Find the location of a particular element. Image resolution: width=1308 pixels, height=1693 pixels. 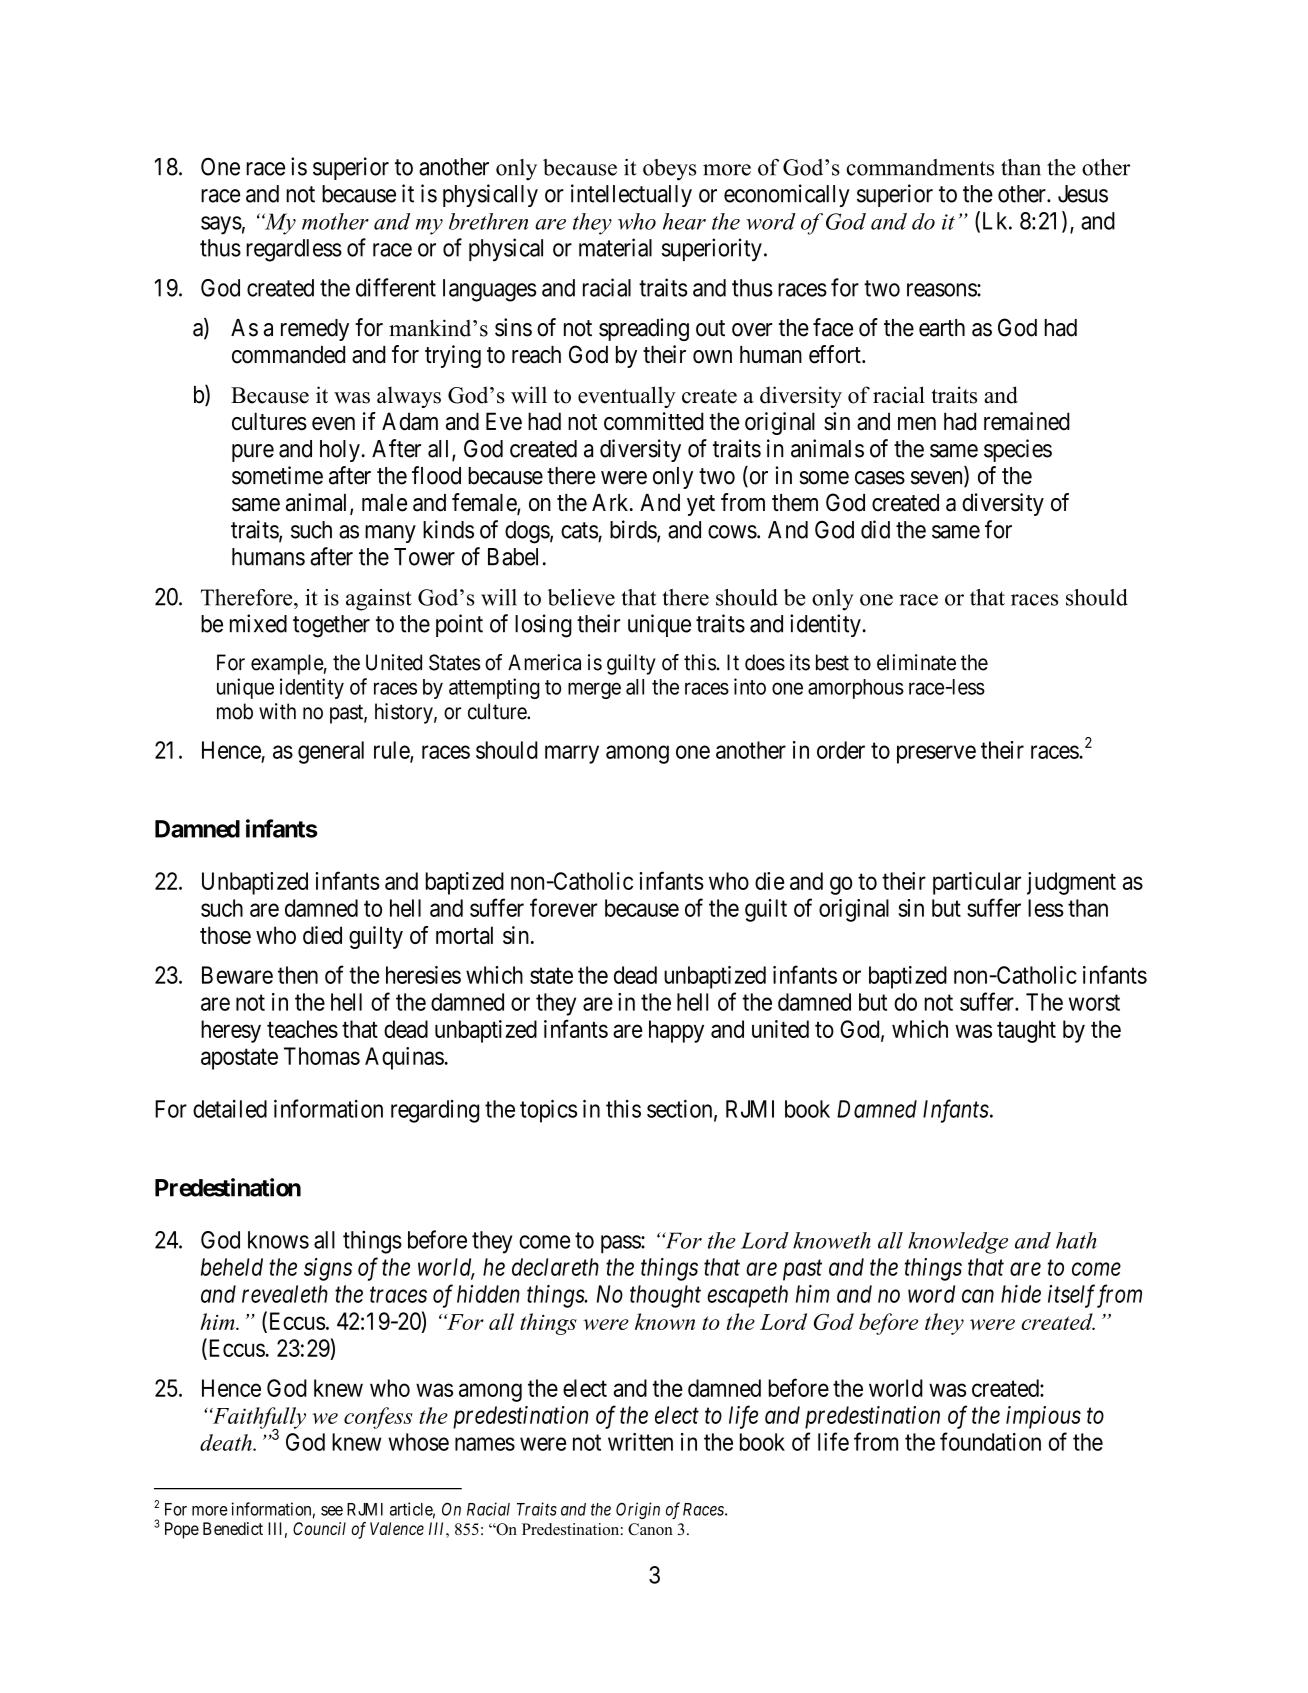

commandments is located at coordinates (920, 167).
